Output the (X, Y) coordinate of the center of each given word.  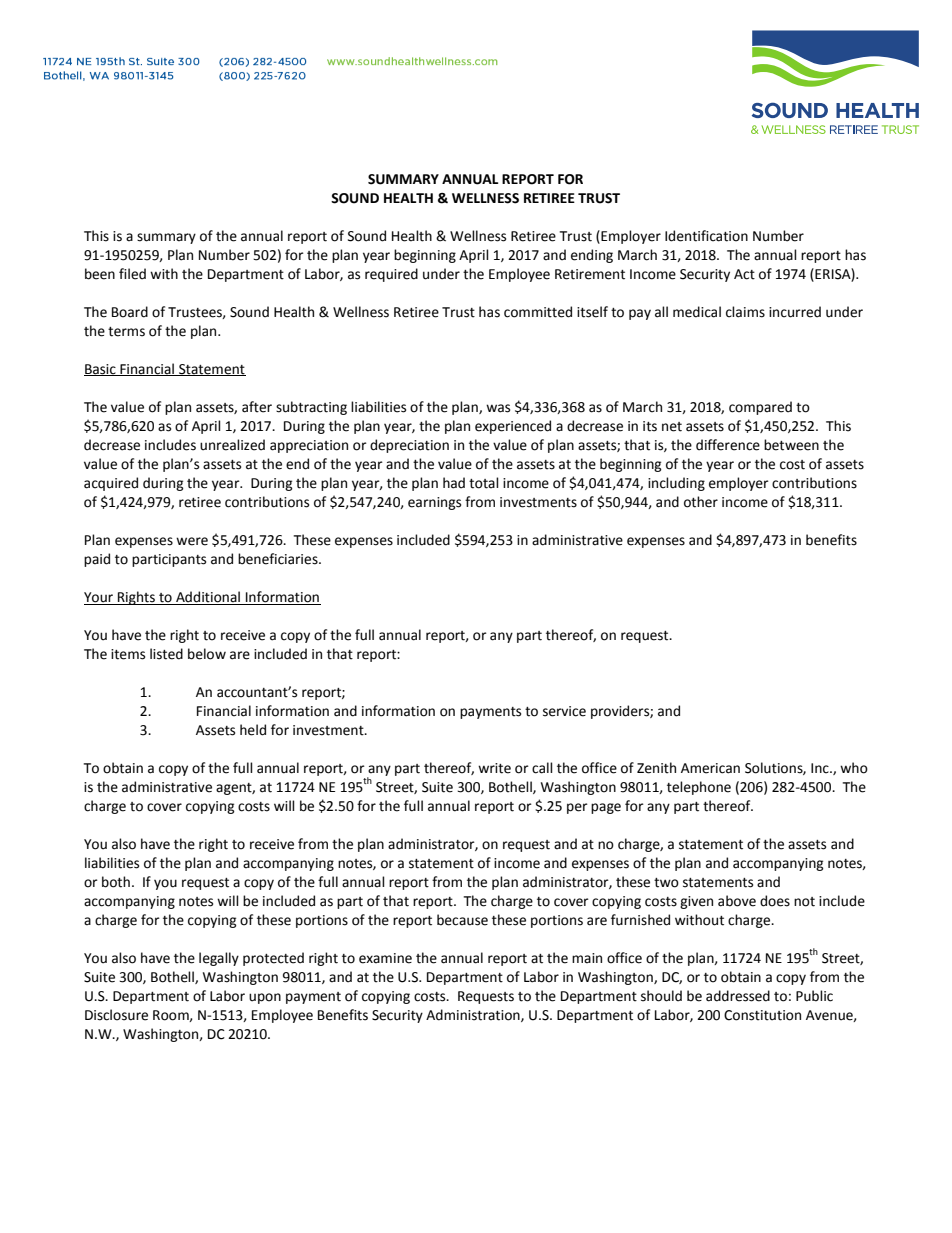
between (791, 445)
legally (219, 959)
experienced (513, 427)
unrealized (232, 445)
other (701, 502)
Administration (474, 1015)
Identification (706, 236)
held (253, 730)
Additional (208, 598)
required (391, 275)
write (494, 768)
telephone (699, 788)
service (564, 711)
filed (132, 274)
